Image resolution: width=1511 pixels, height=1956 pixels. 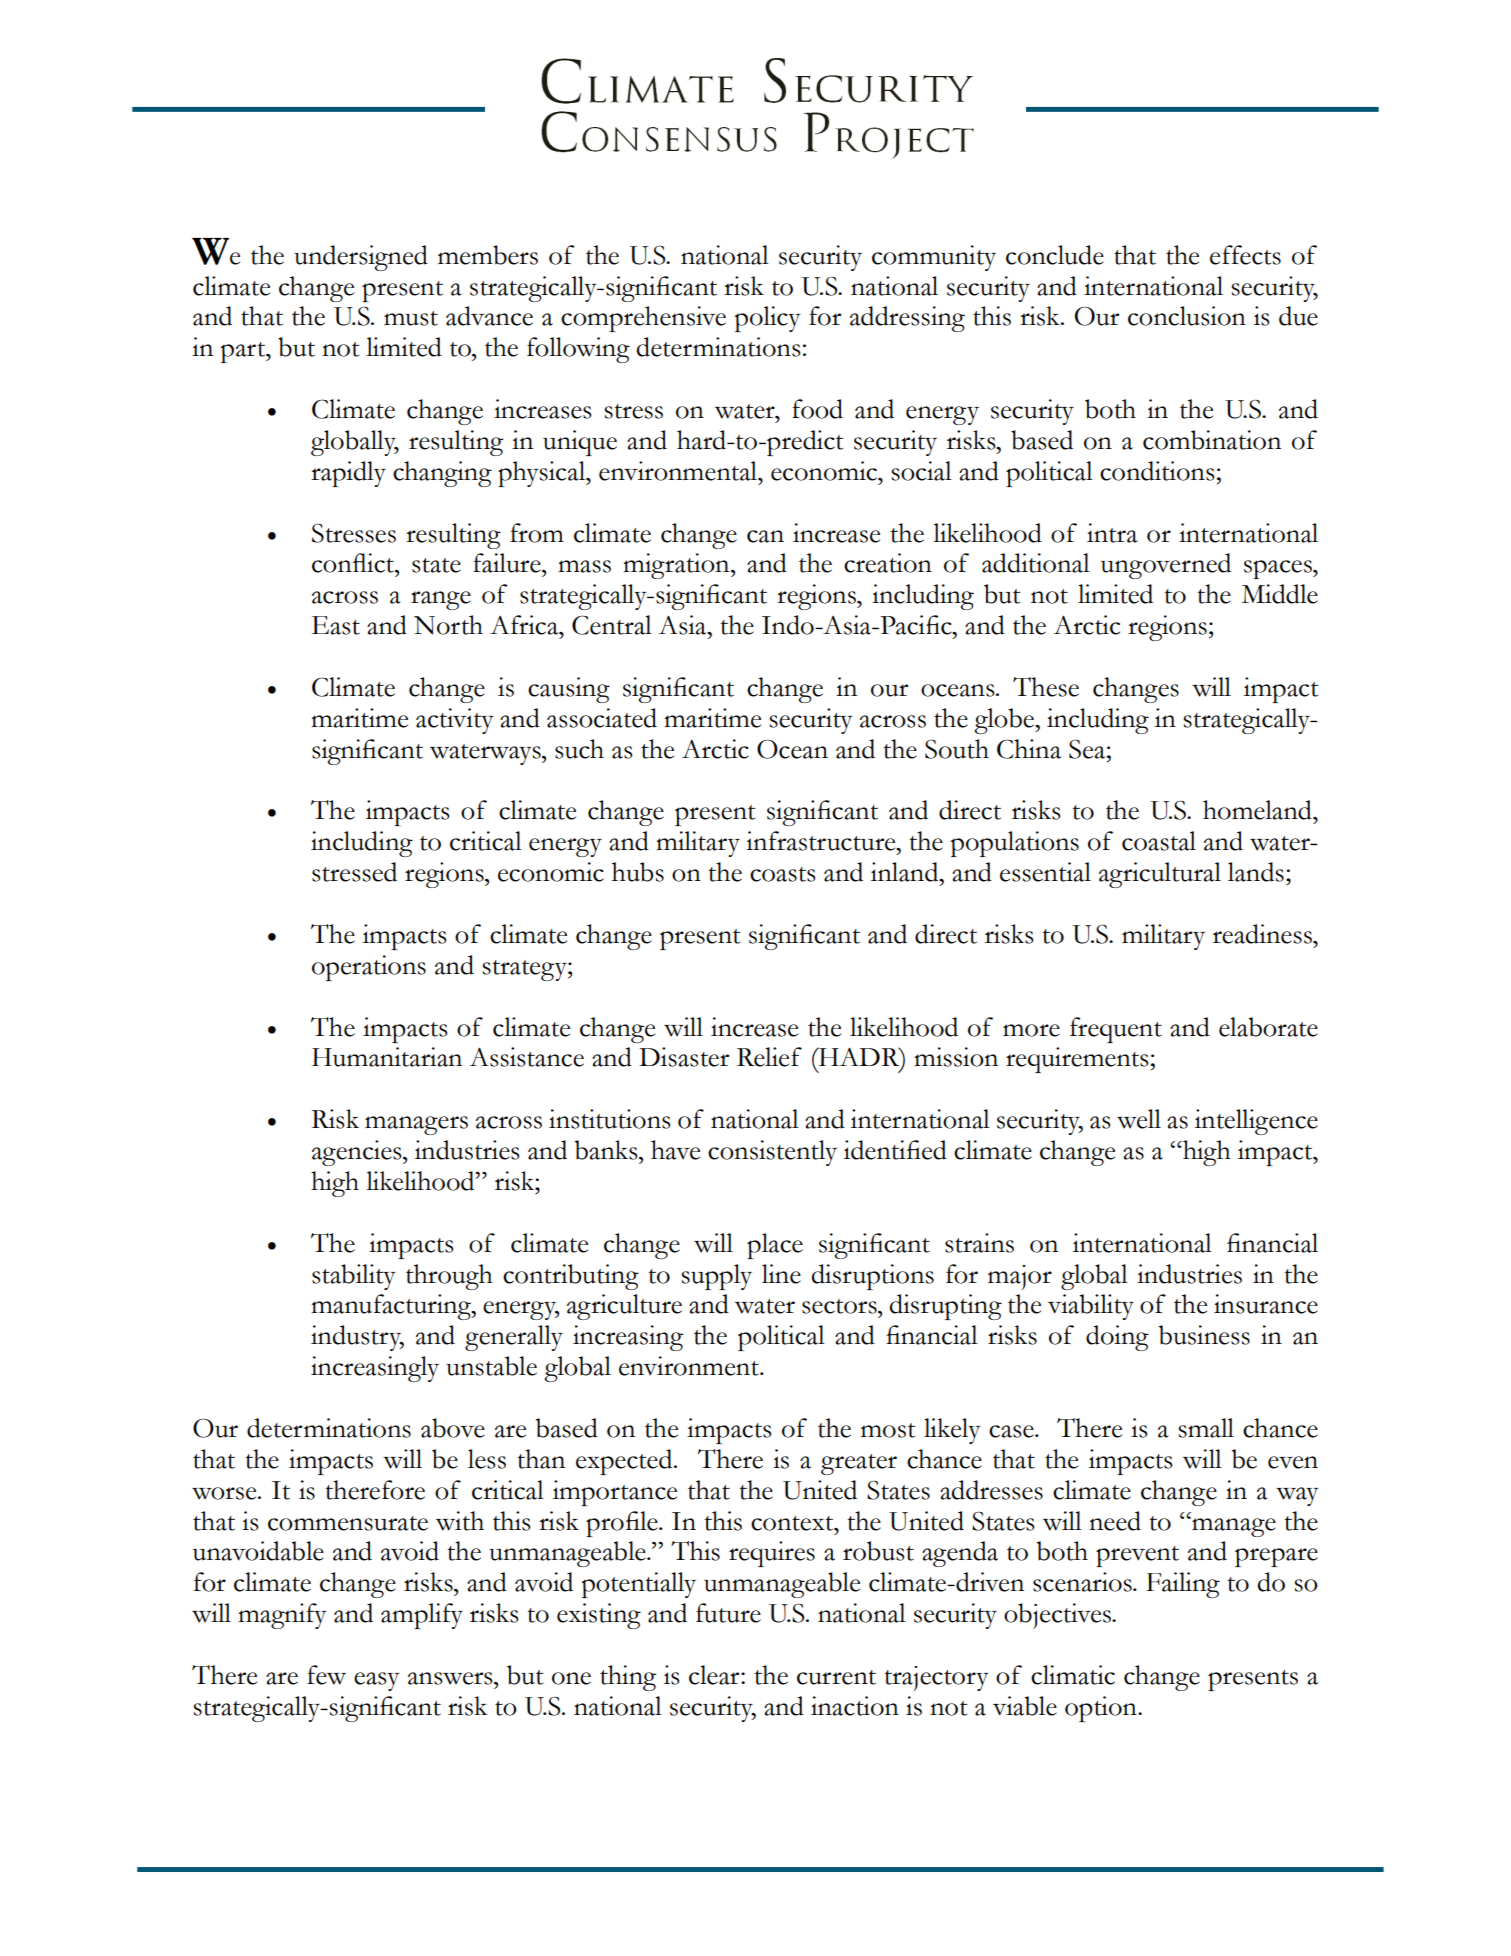 I want to click on agencies, so click(x=358, y=1153).
